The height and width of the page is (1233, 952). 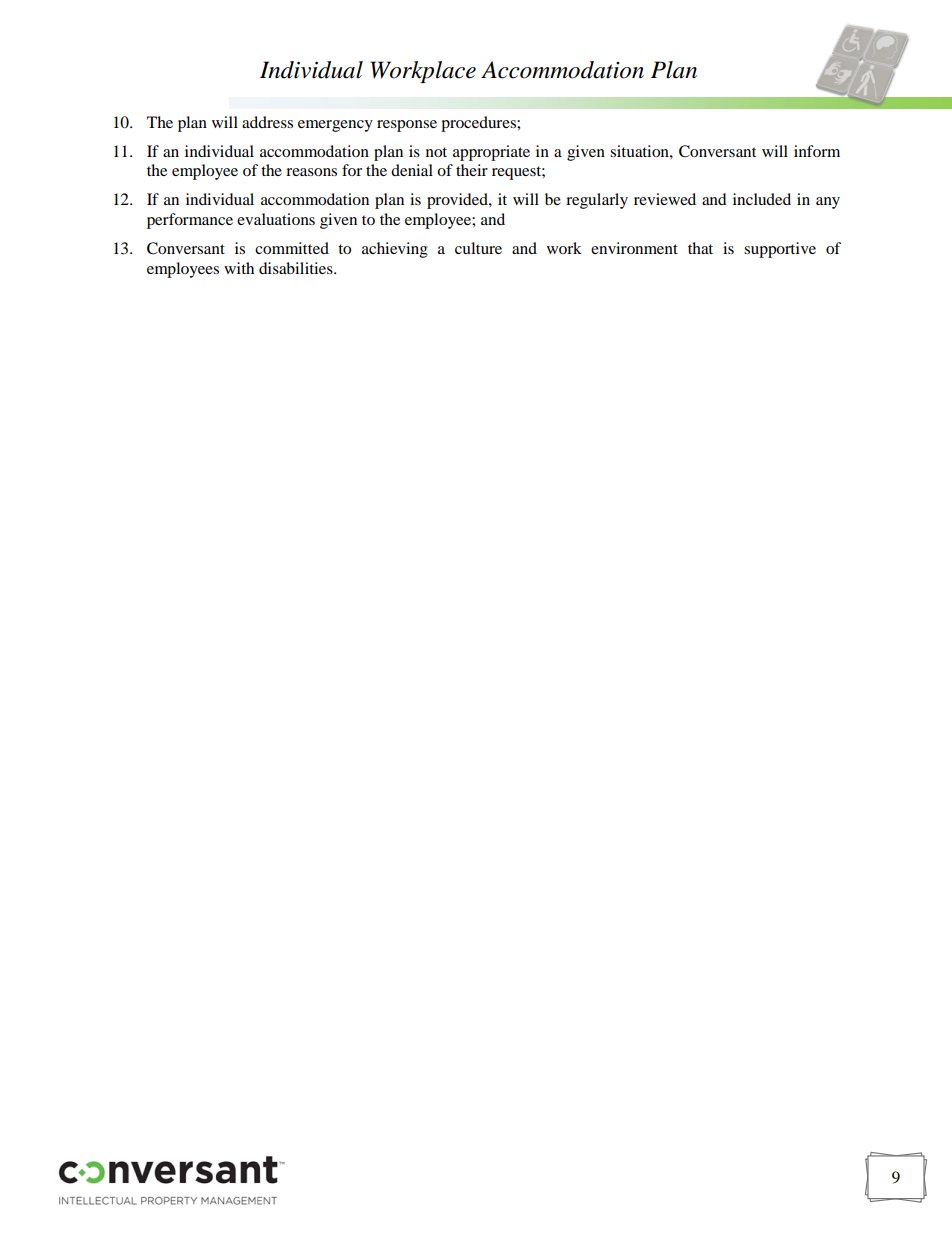 What do you see at coordinates (267, 122) in the page?
I see `address` at bounding box center [267, 122].
